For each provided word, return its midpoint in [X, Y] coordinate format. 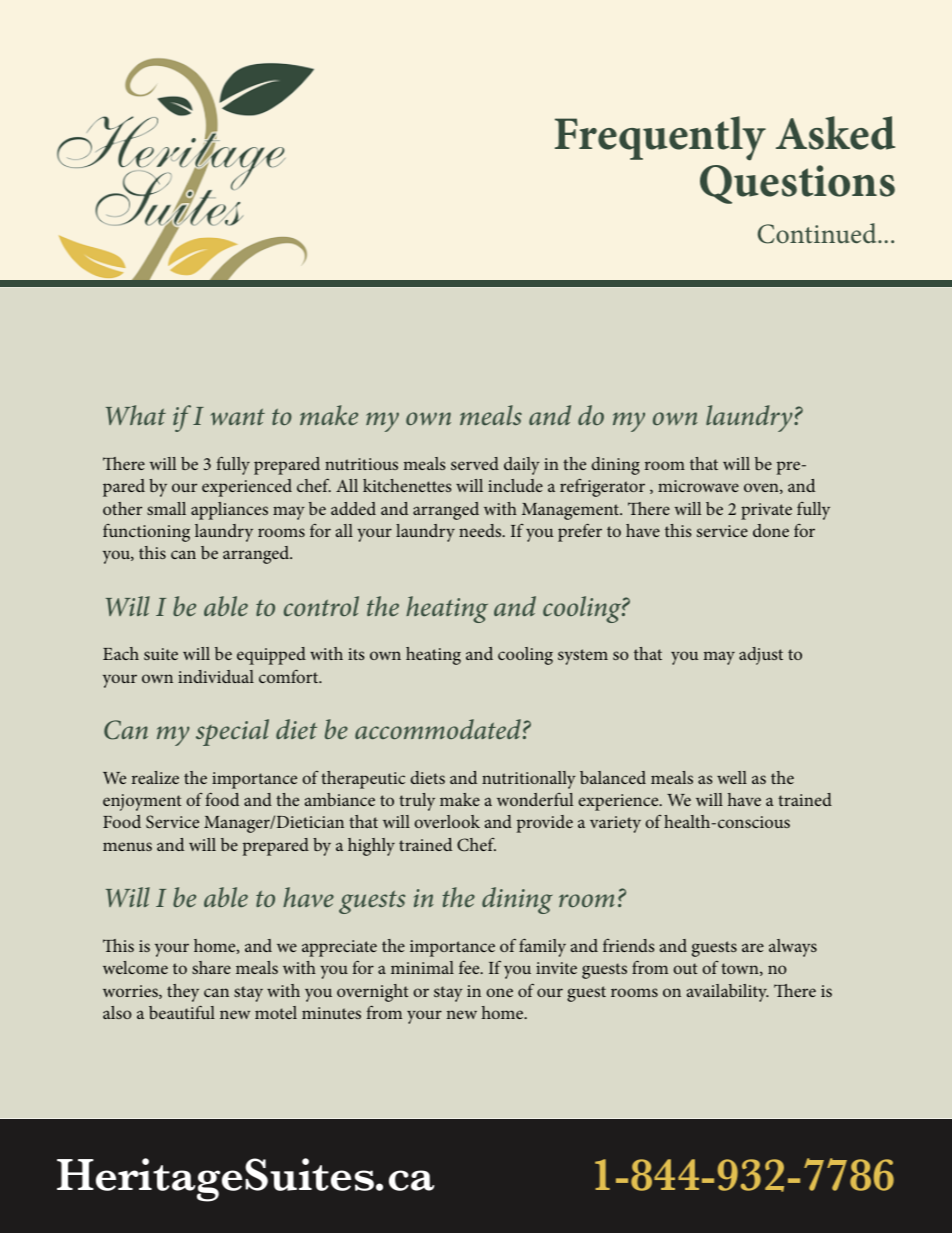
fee [470, 967]
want [237, 417]
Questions [797, 184]
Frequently [660, 138]
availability [728, 993]
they [183, 993]
